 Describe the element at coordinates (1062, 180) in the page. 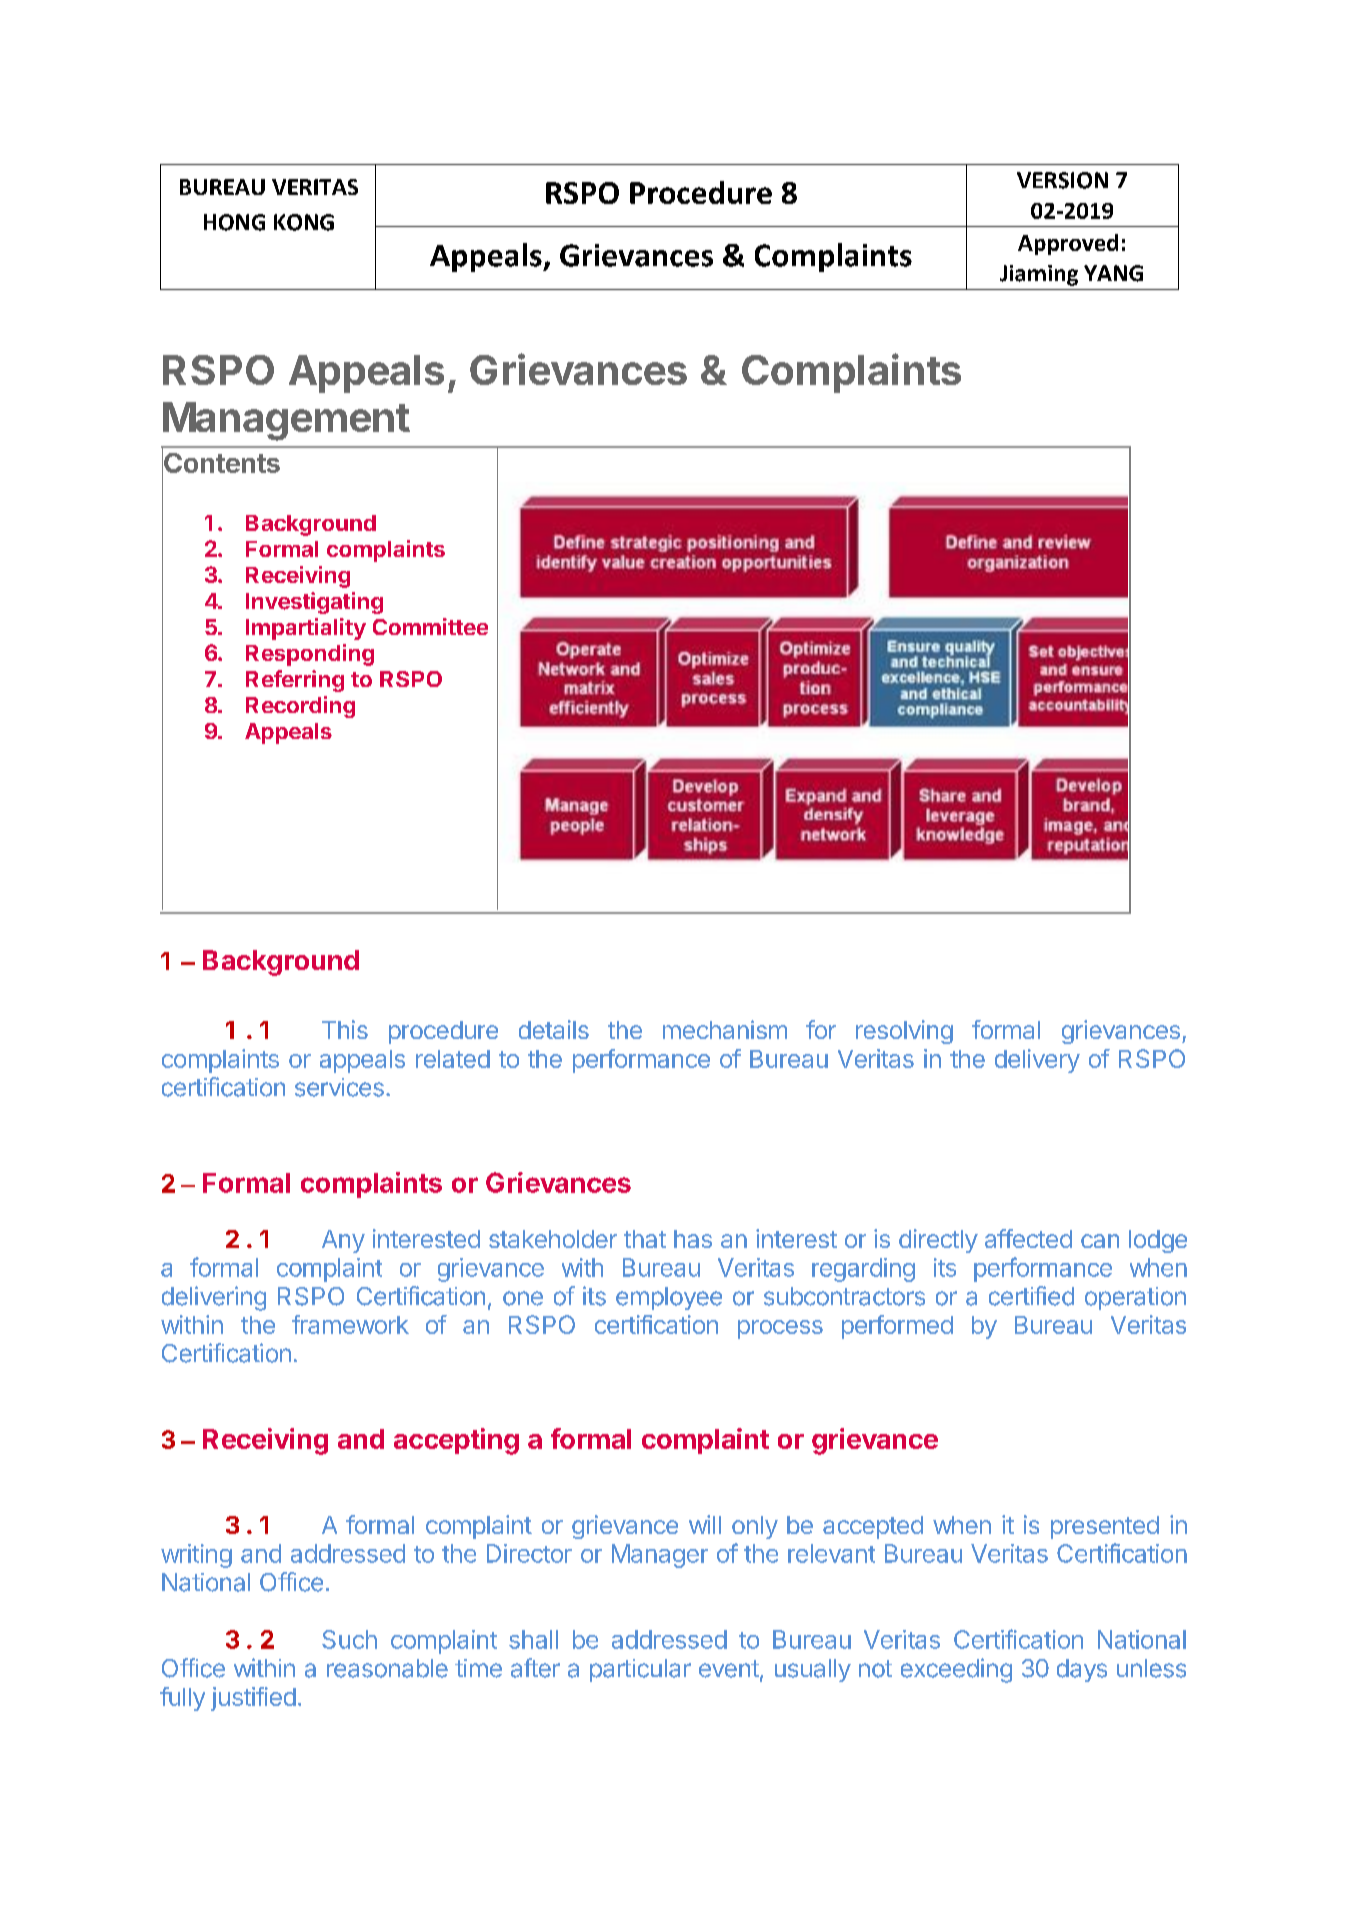

I see `VERSION` at that location.
